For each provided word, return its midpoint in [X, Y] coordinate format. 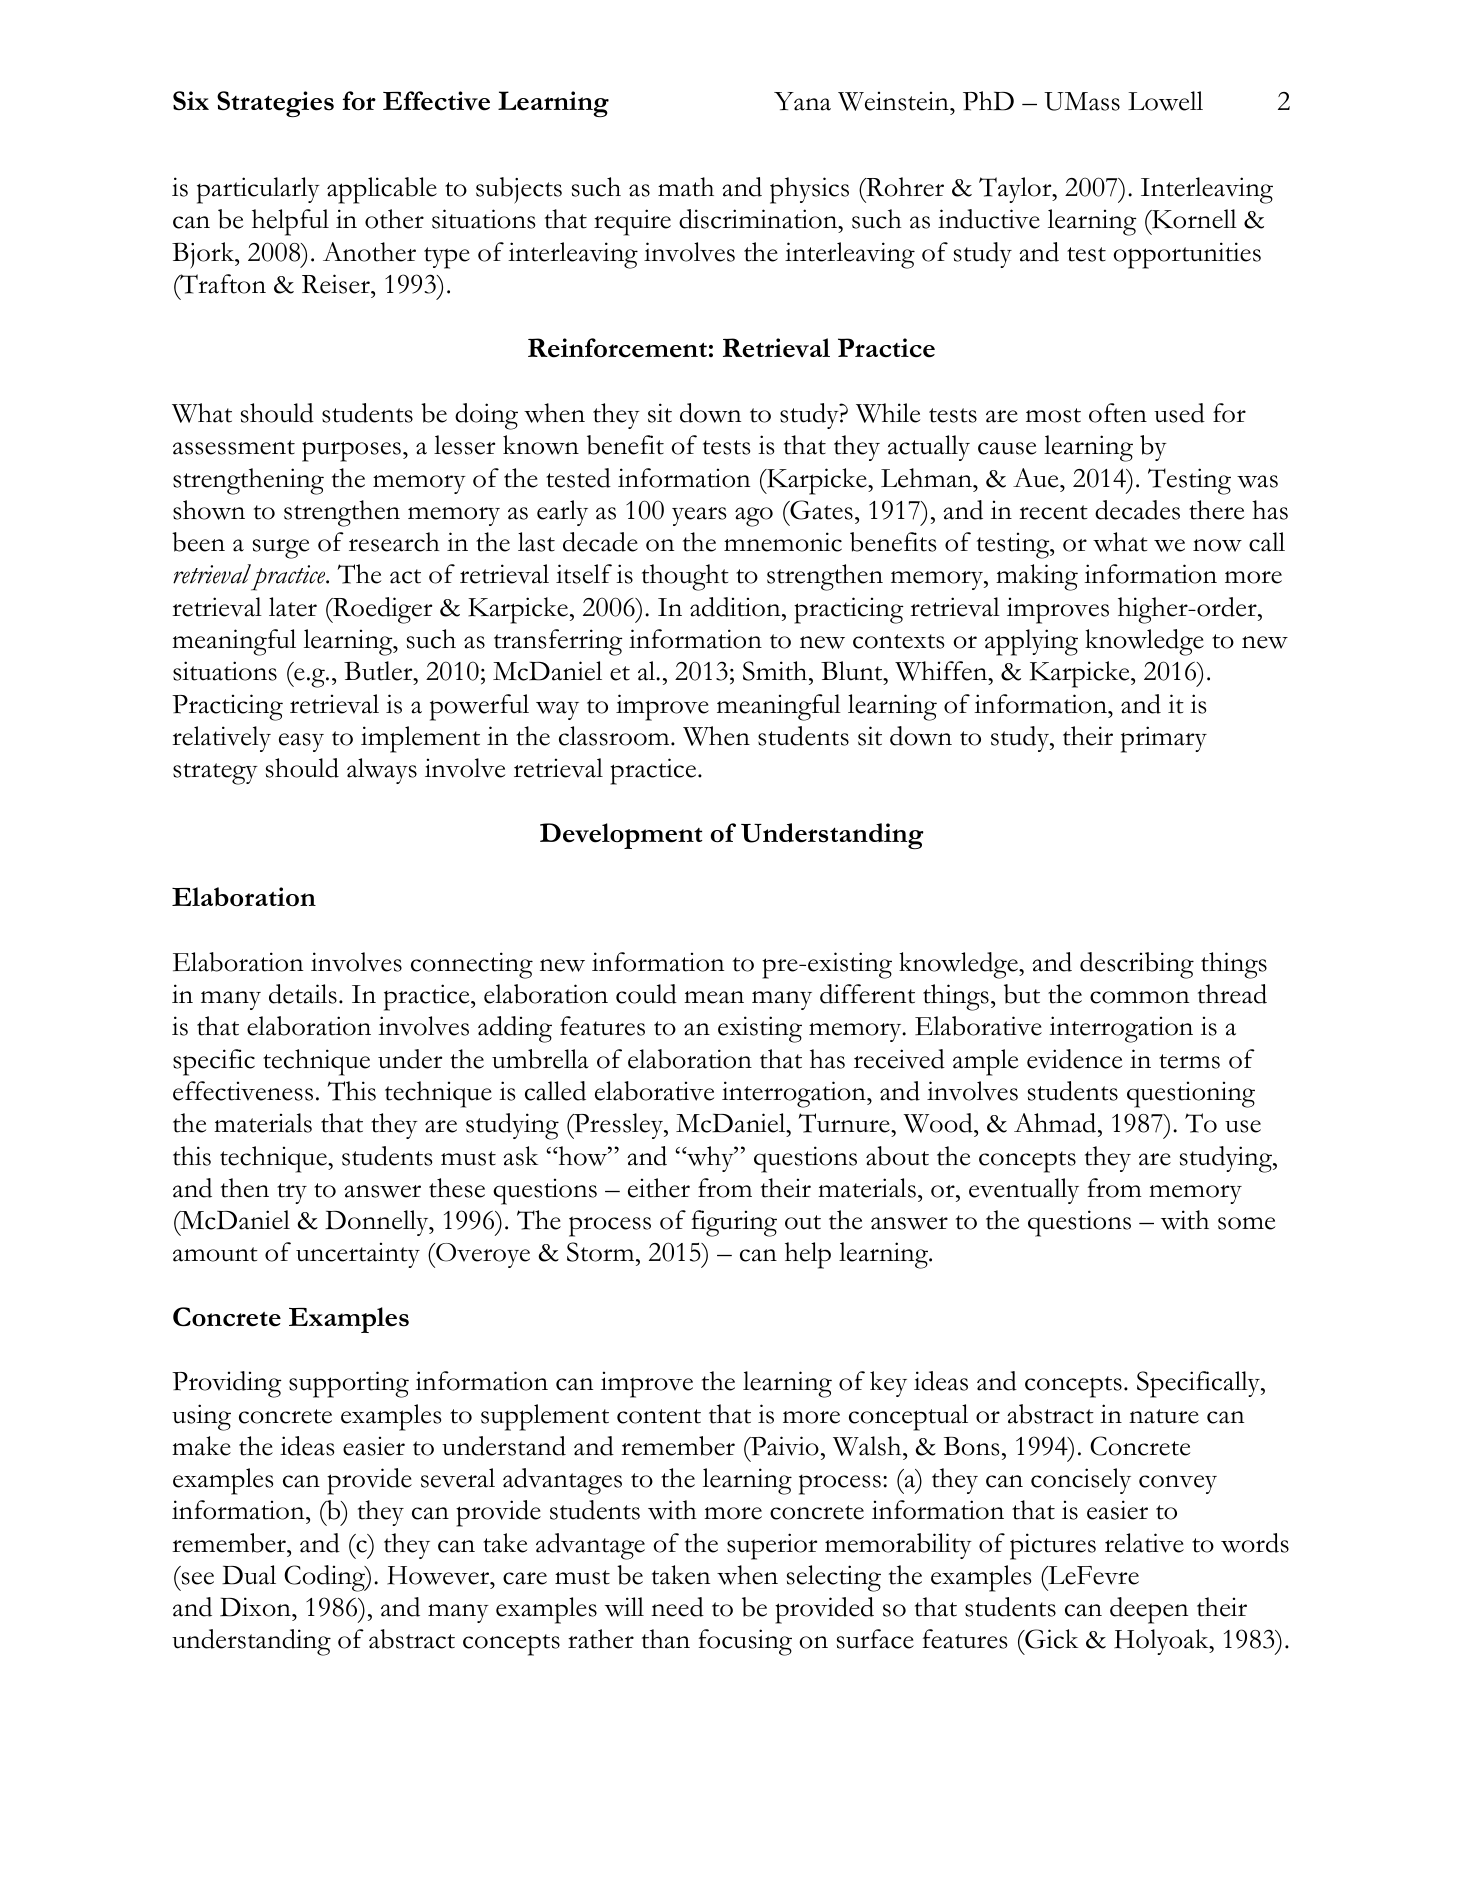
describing [1137, 965]
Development [621, 836]
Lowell [1165, 101]
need [677, 1607]
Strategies [275, 104]
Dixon [256, 1607]
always [382, 771]
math [686, 187]
